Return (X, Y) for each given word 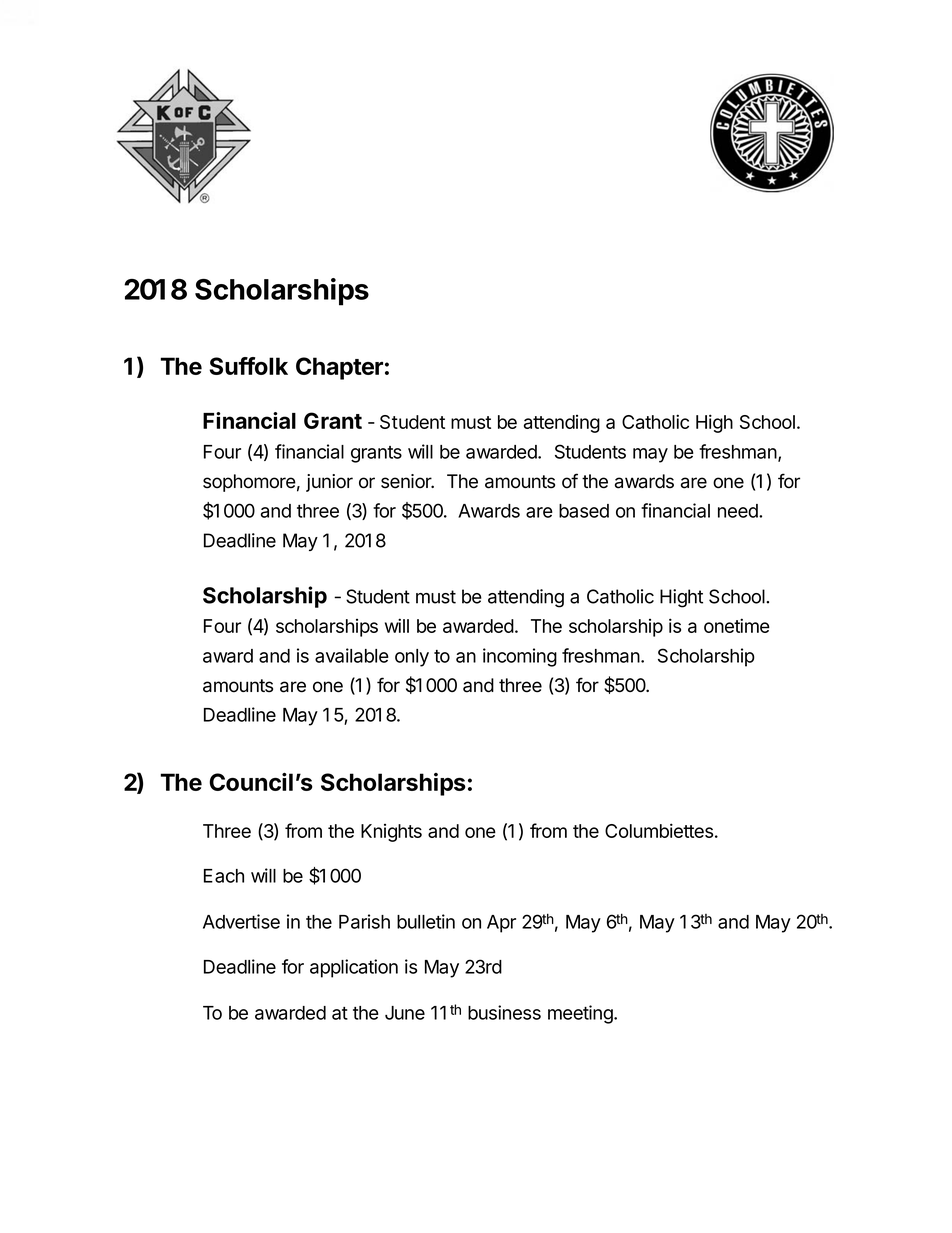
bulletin (426, 921)
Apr (501, 924)
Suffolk (248, 366)
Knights (391, 833)
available (352, 655)
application (354, 968)
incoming (520, 657)
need (739, 511)
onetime (737, 625)
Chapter (339, 368)
